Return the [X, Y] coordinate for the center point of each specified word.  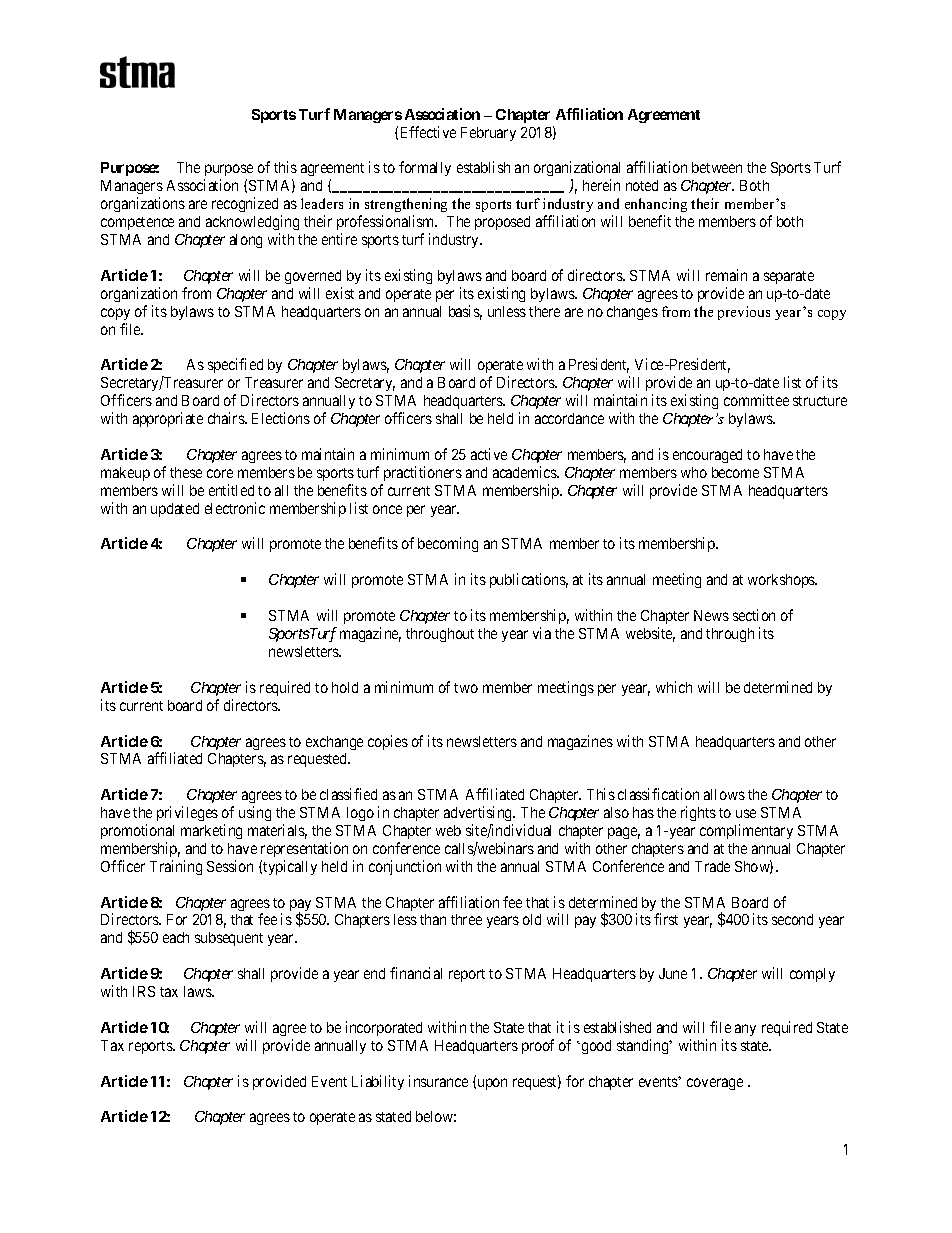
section [754, 615]
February [488, 134]
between [717, 167]
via [542, 633]
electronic [235, 508]
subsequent [229, 939]
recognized [247, 206]
